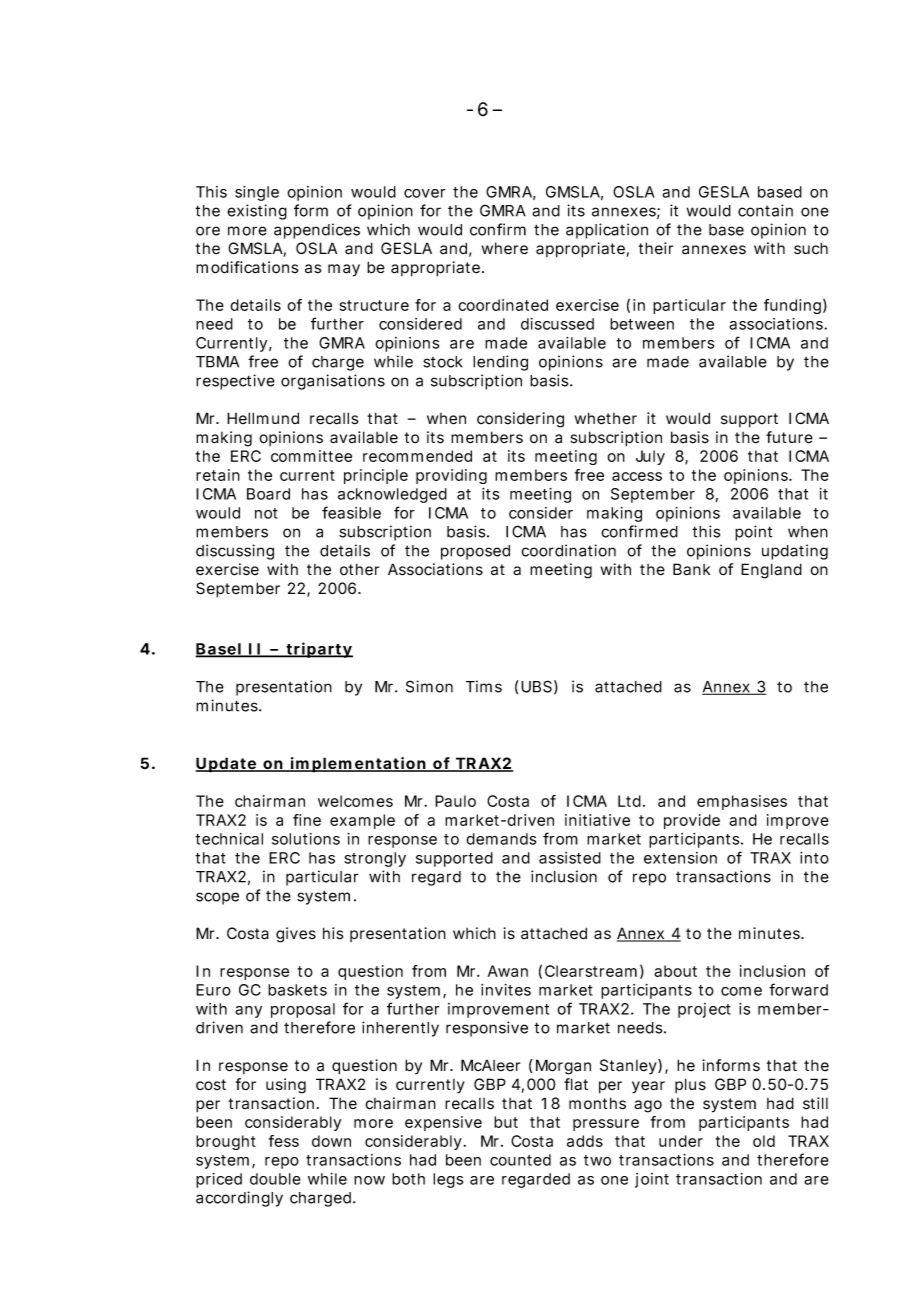 The image size is (924, 1308). What do you see at coordinates (675, 971) in the screenshot?
I see `about` at bounding box center [675, 971].
